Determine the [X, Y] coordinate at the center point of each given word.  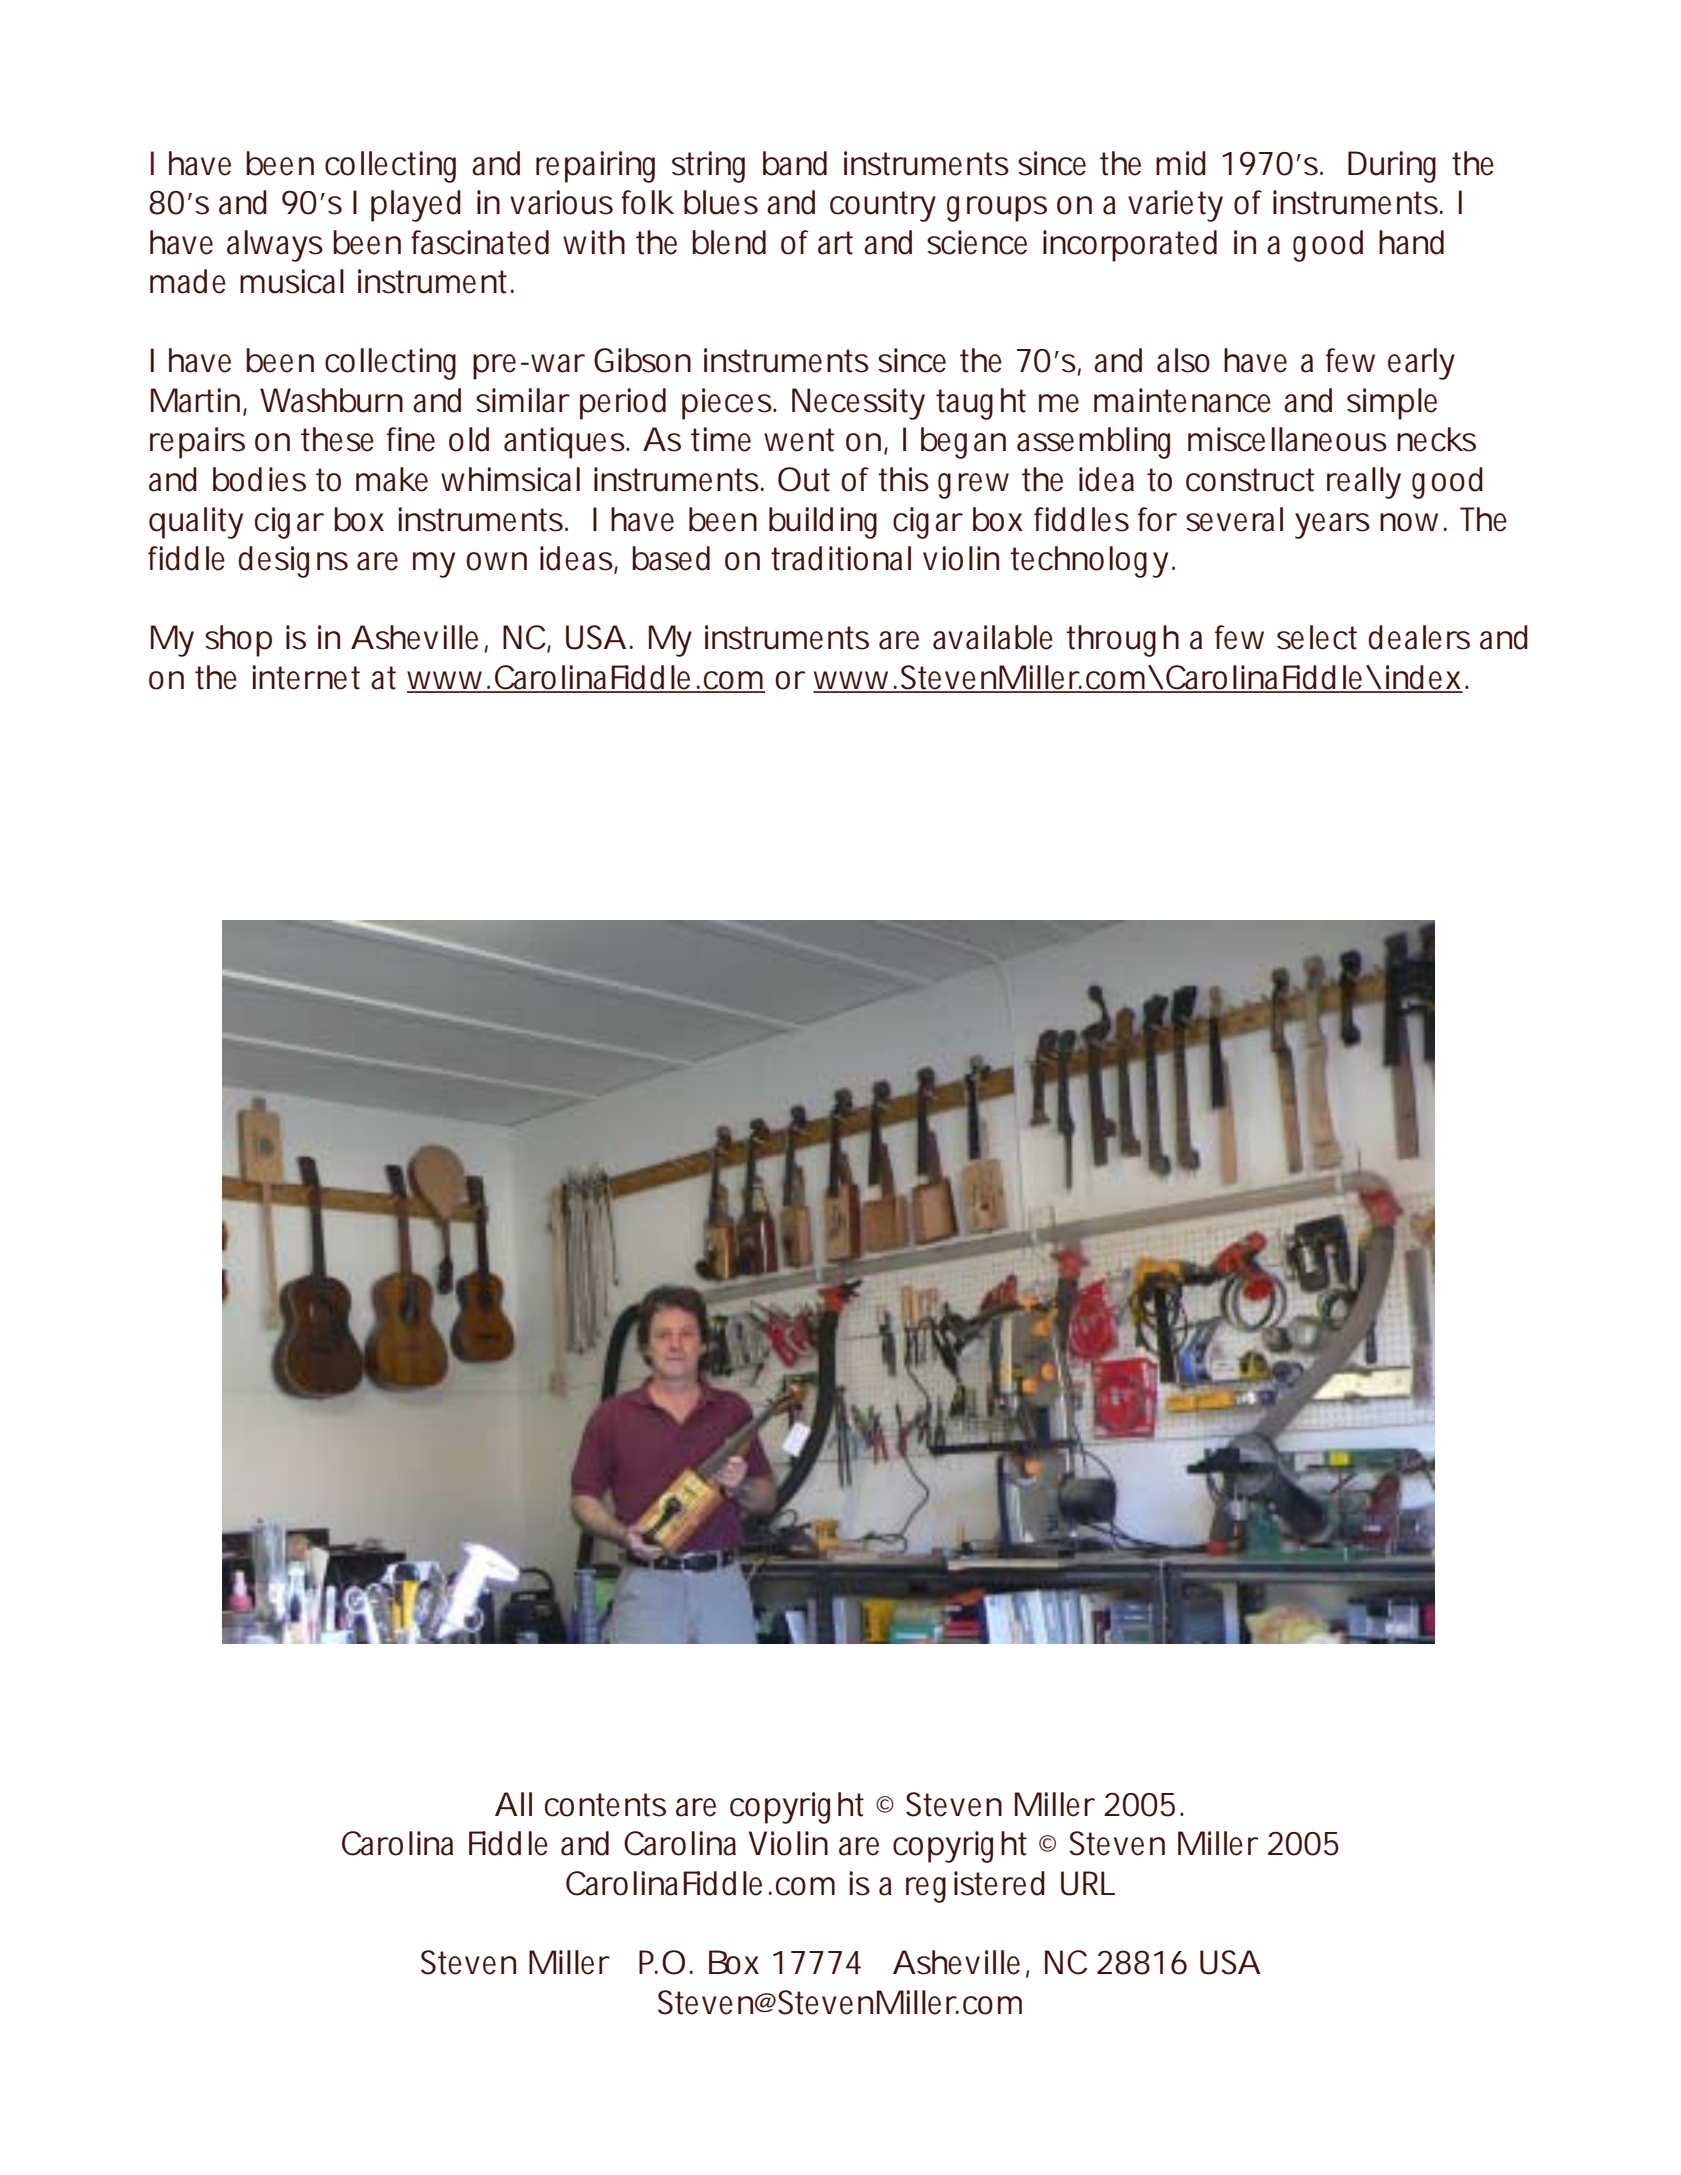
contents [605, 1805]
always [275, 246]
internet [306, 677]
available [993, 637]
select [1317, 637]
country [883, 206]
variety [1175, 206]
